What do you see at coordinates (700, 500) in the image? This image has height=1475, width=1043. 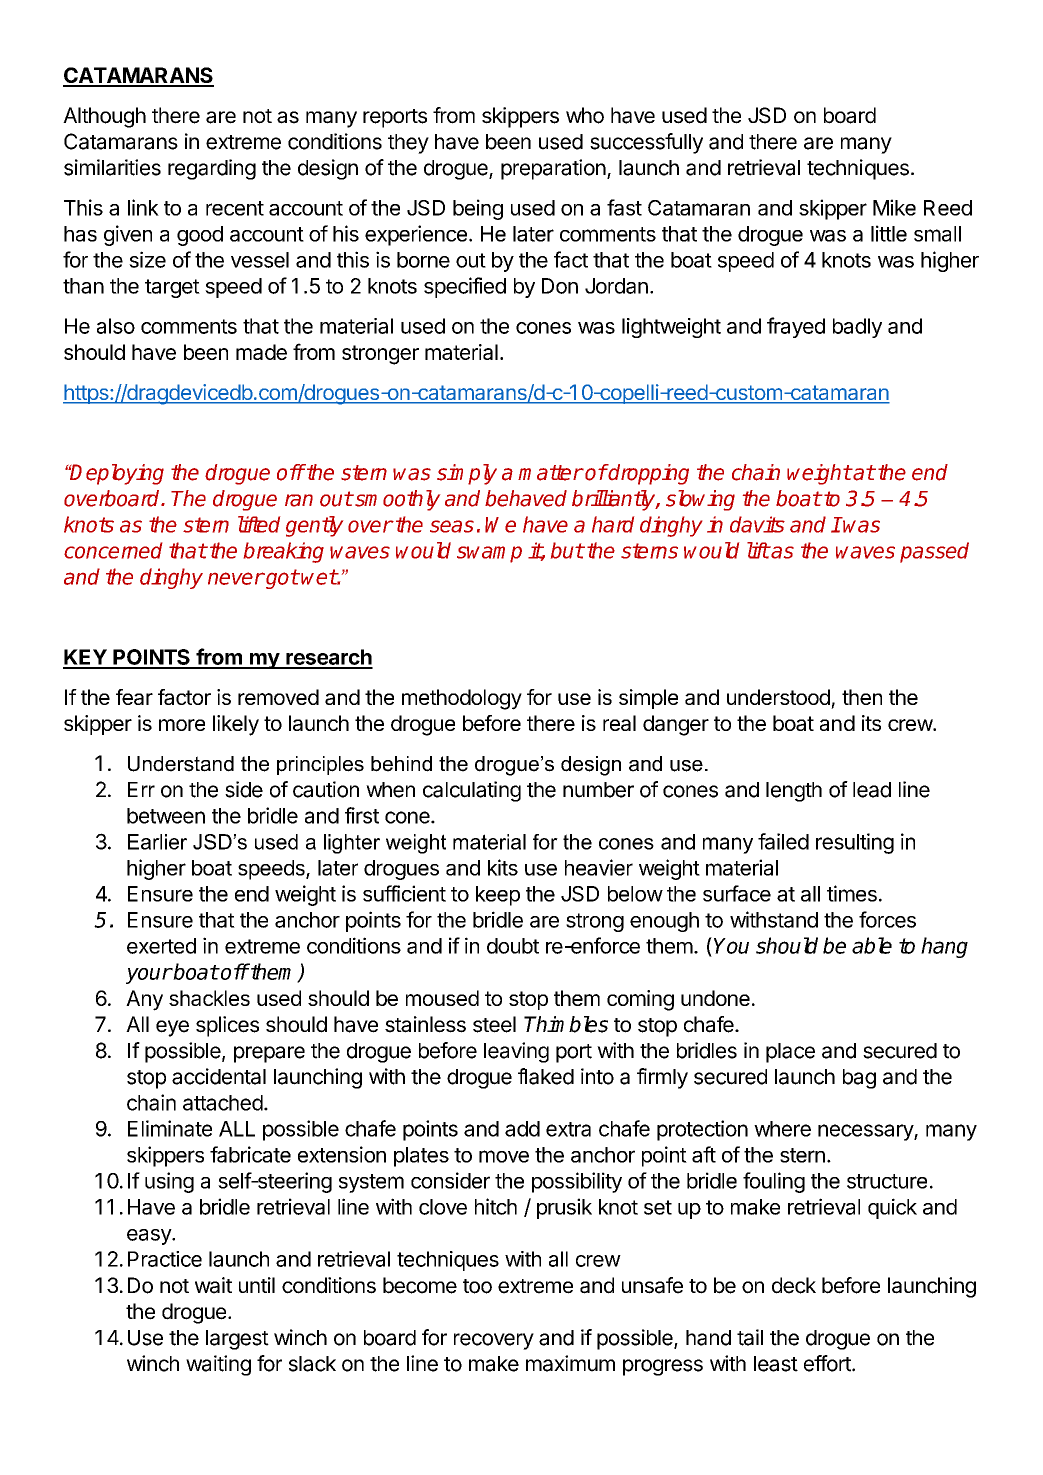 I see `slowing` at bounding box center [700, 500].
